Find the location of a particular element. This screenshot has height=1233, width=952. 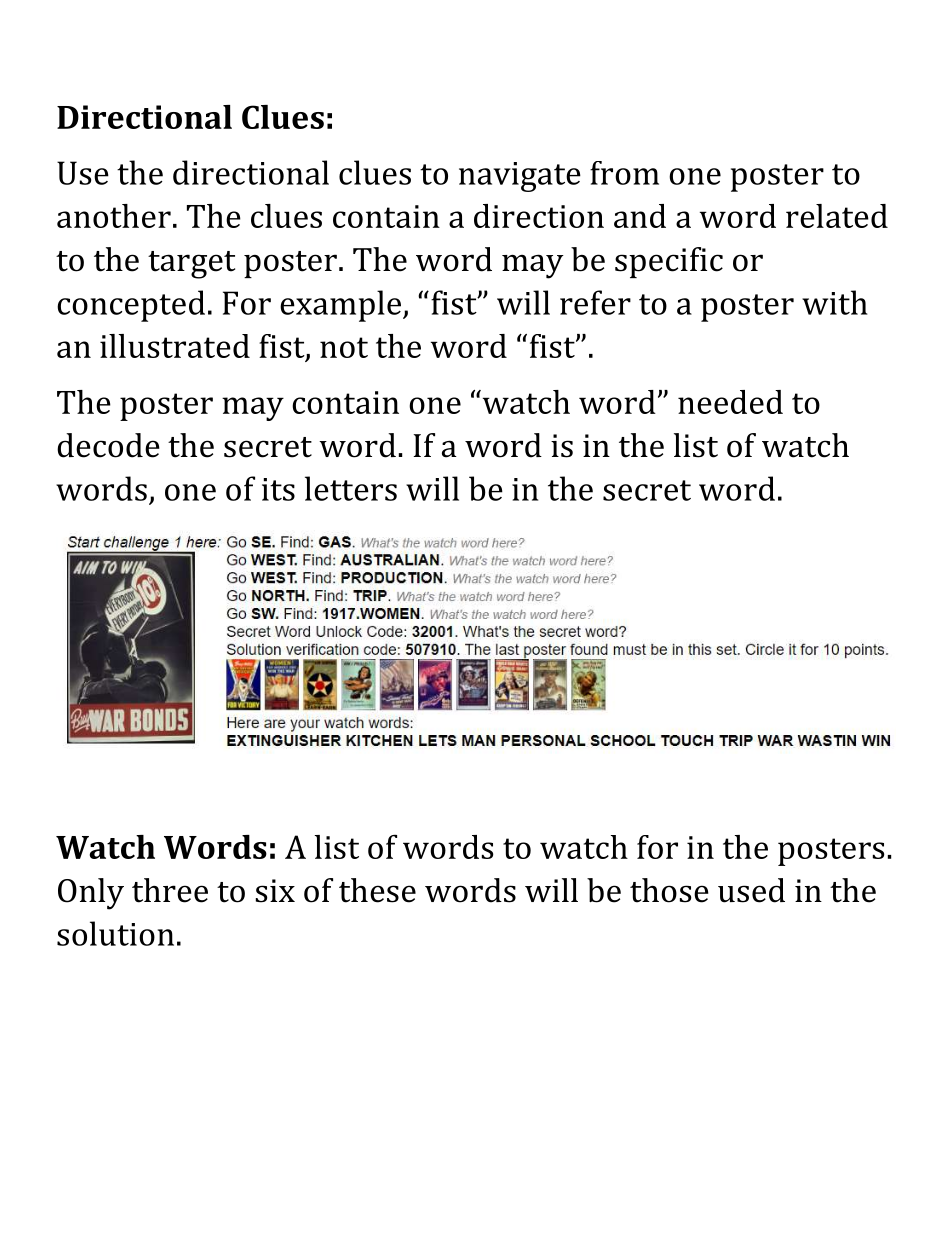

another is located at coordinates (114, 216).
